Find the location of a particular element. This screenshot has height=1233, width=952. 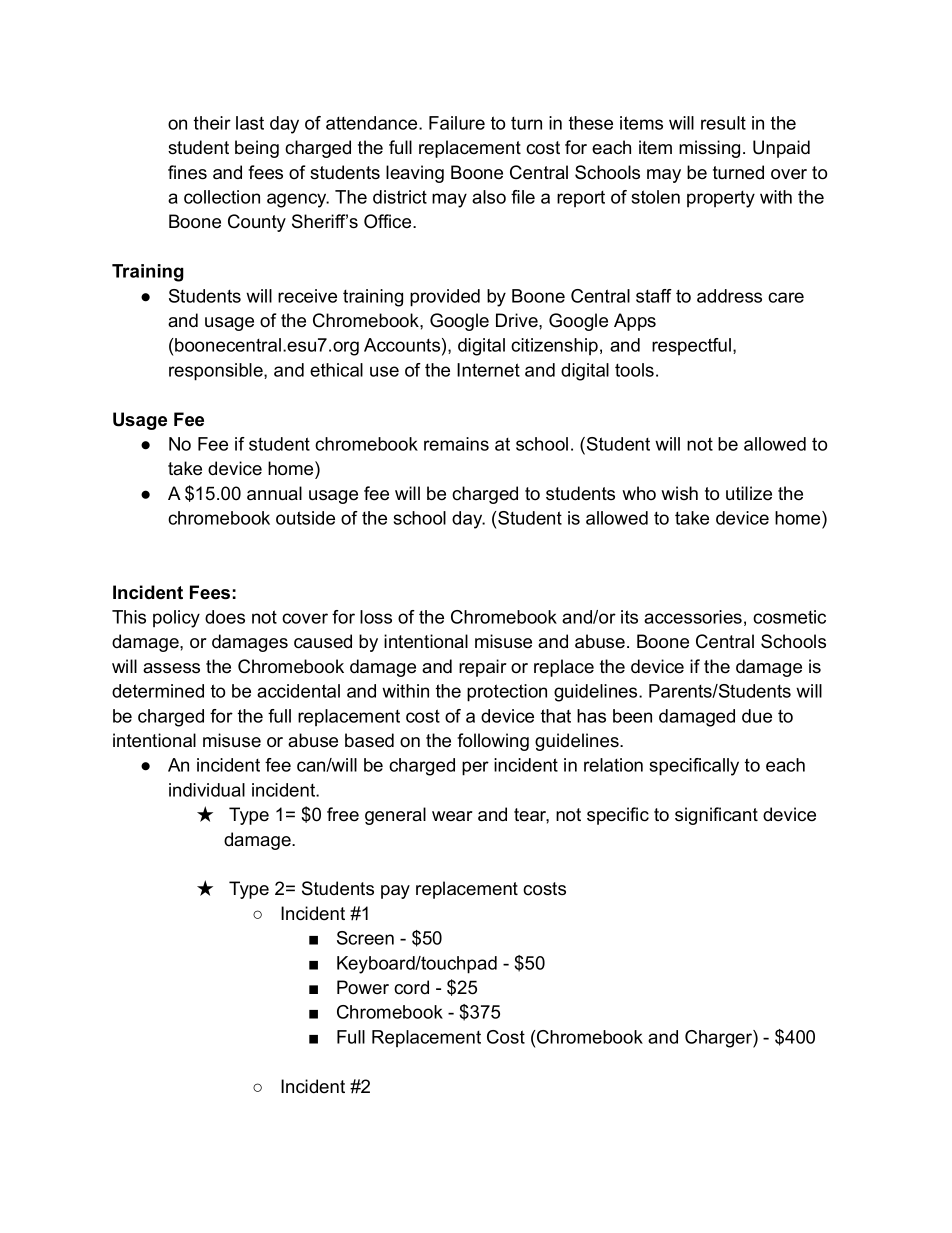

respectful is located at coordinates (693, 346).
